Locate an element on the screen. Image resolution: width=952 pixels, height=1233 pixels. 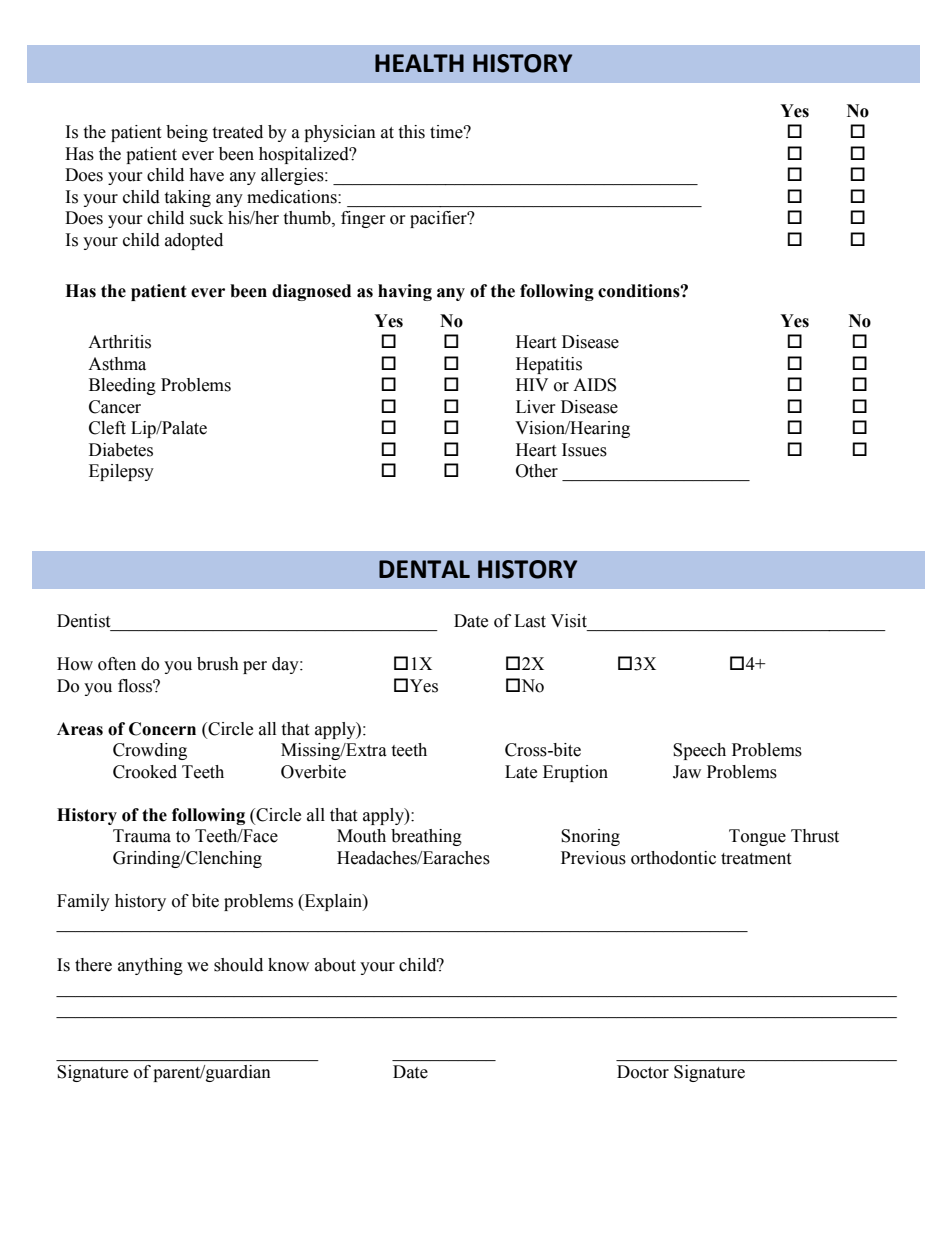
Eruption is located at coordinates (575, 773).
